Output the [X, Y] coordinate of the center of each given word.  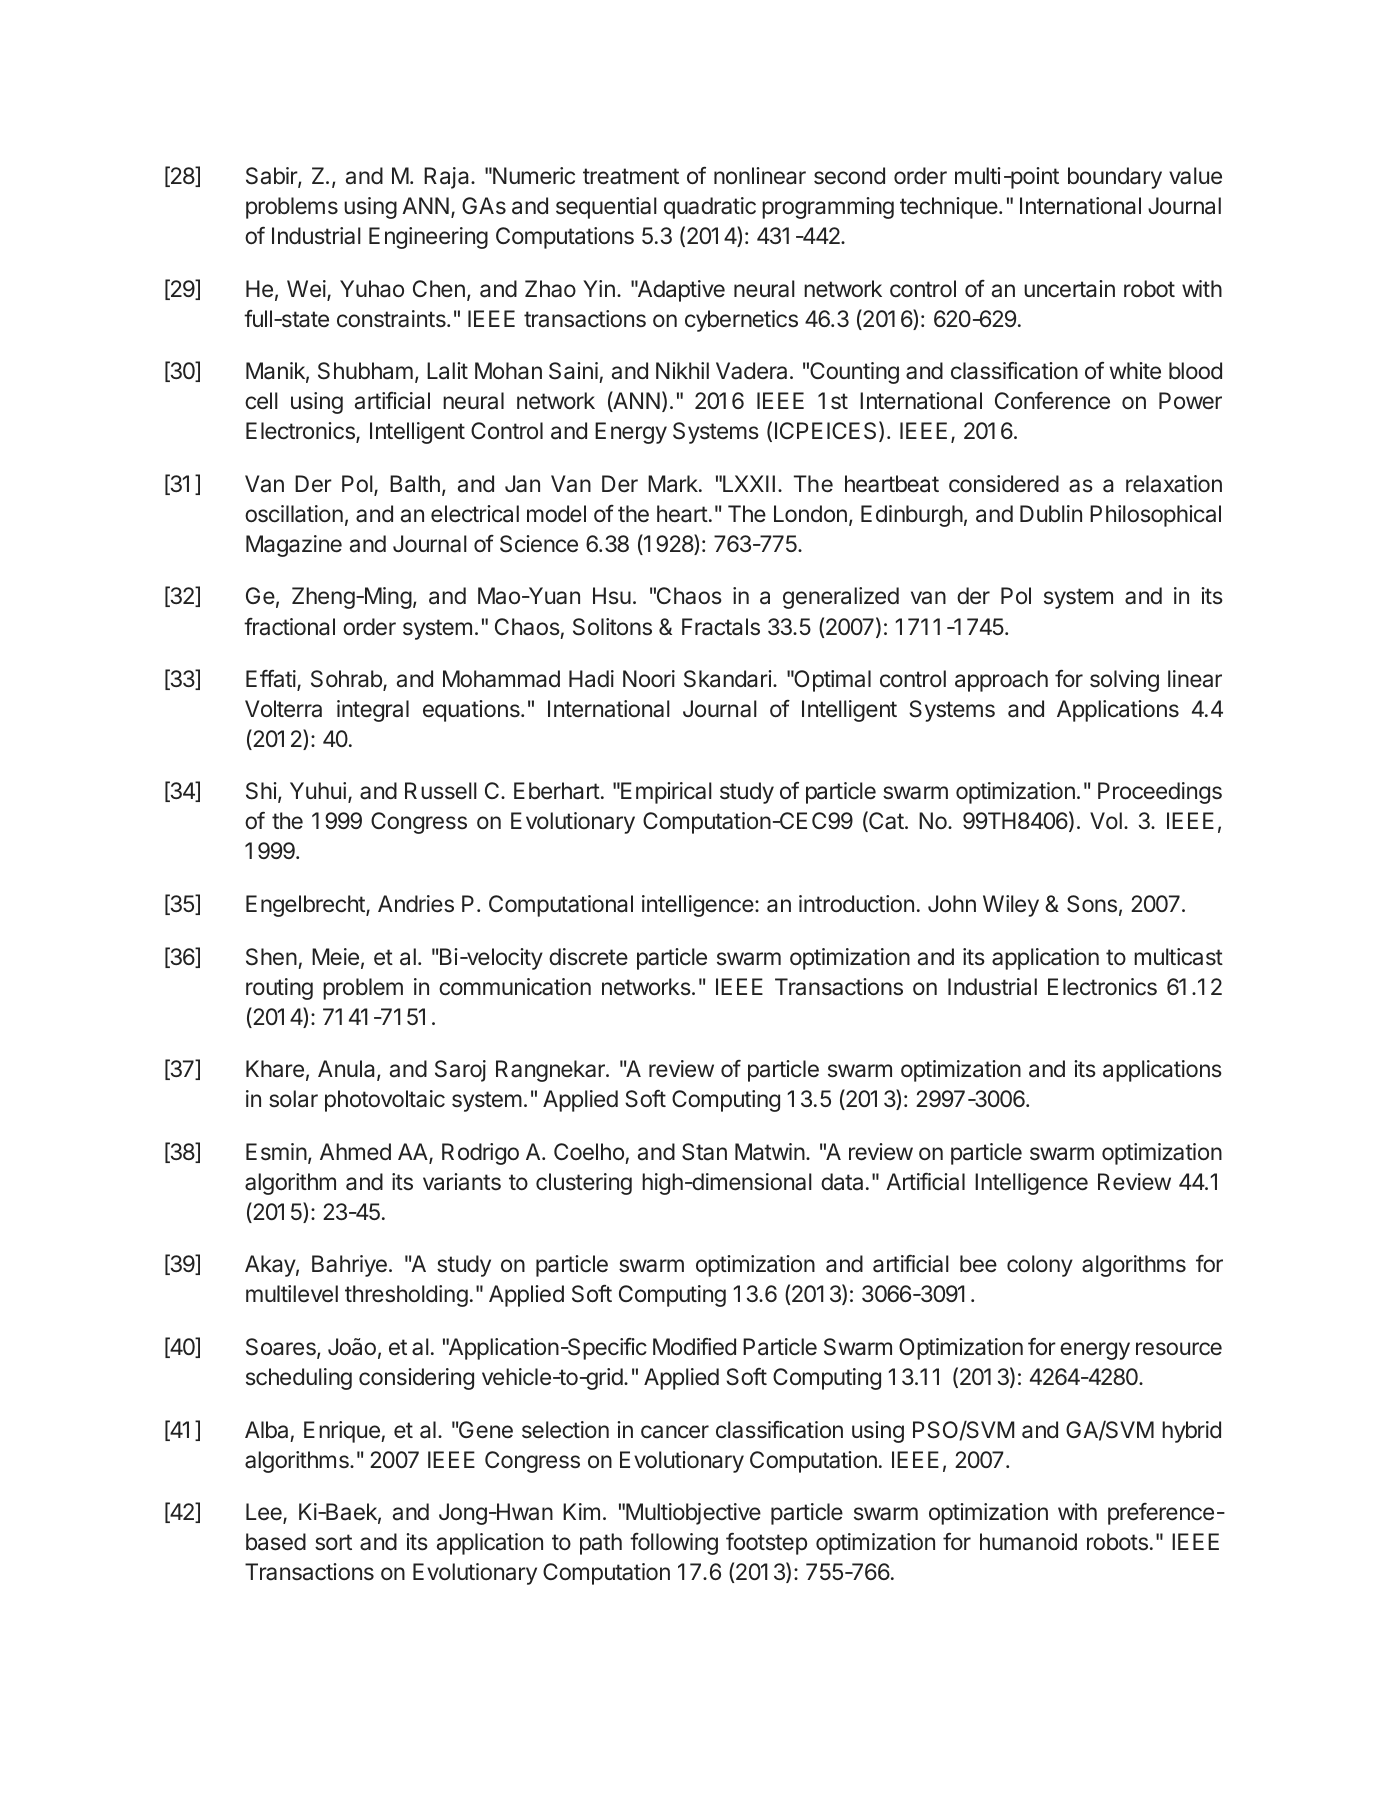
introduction [856, 904]
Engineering [428, 238]
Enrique [343, 1432]
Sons [1092, 904]
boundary [1115, 178]
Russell [441, 791]
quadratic [710, 208]
